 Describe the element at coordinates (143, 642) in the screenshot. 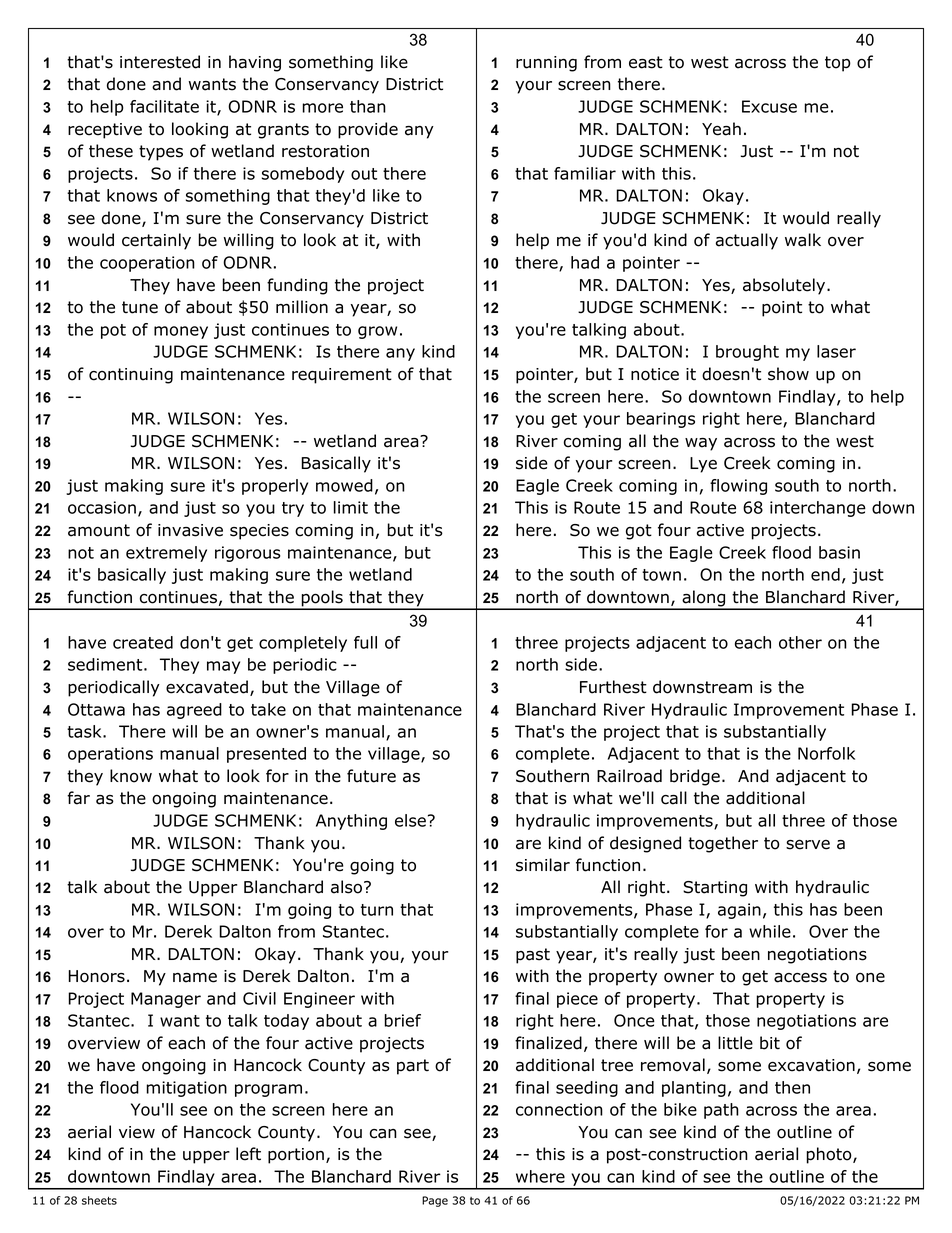

I see `created` at that location.
